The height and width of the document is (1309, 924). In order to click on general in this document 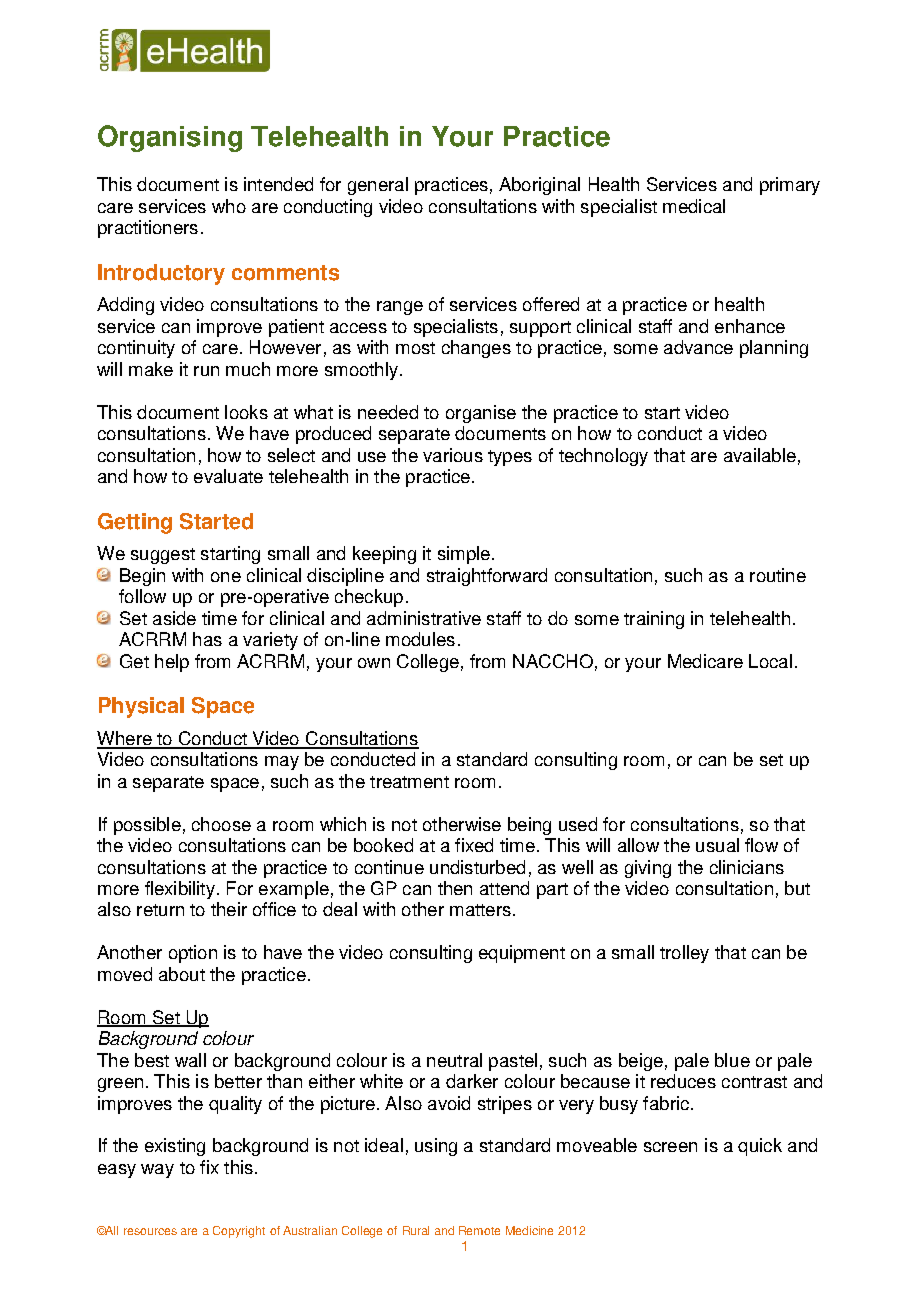, I will do `click(378, 186)`.
